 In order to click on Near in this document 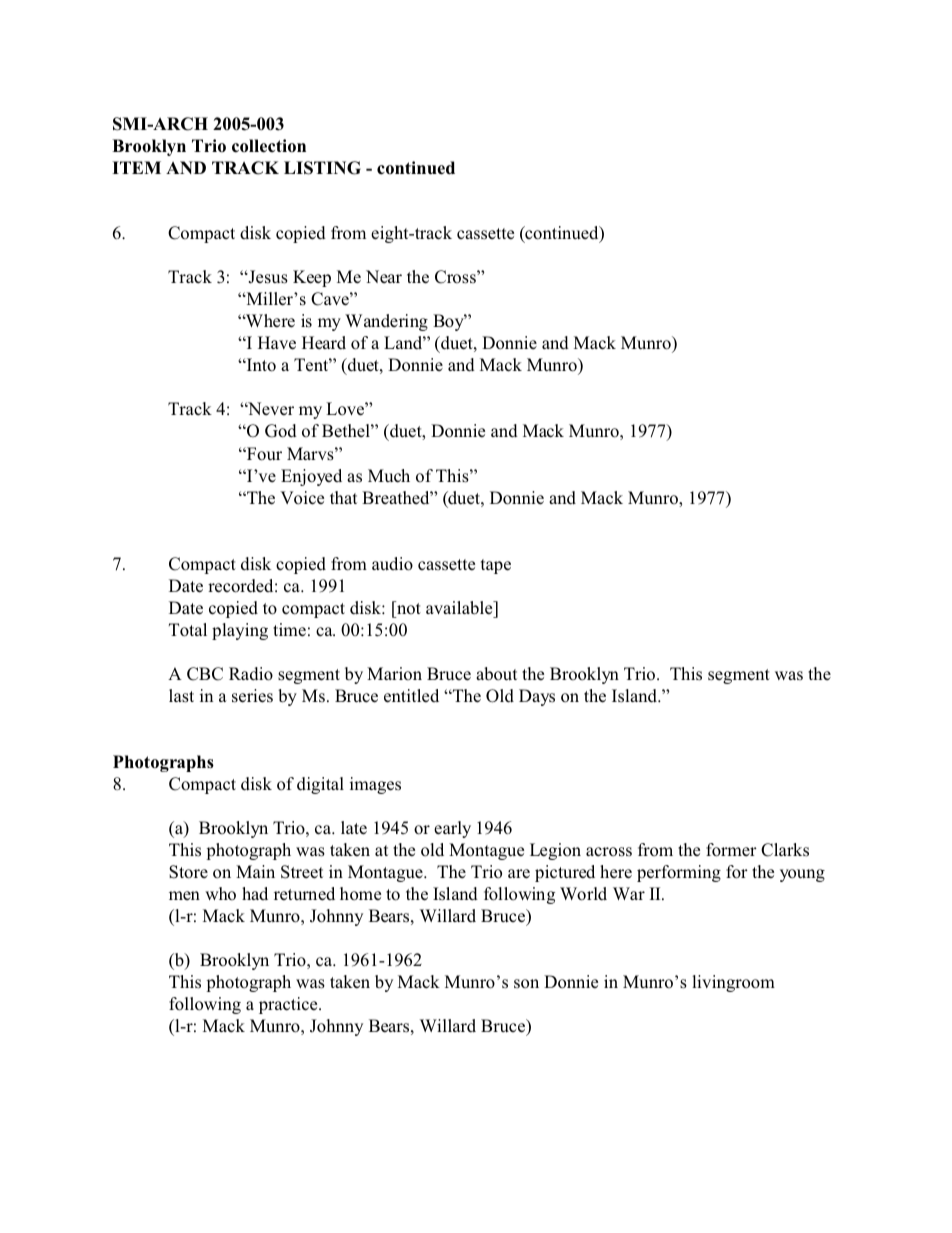, I will do `click(384, 276)`.
